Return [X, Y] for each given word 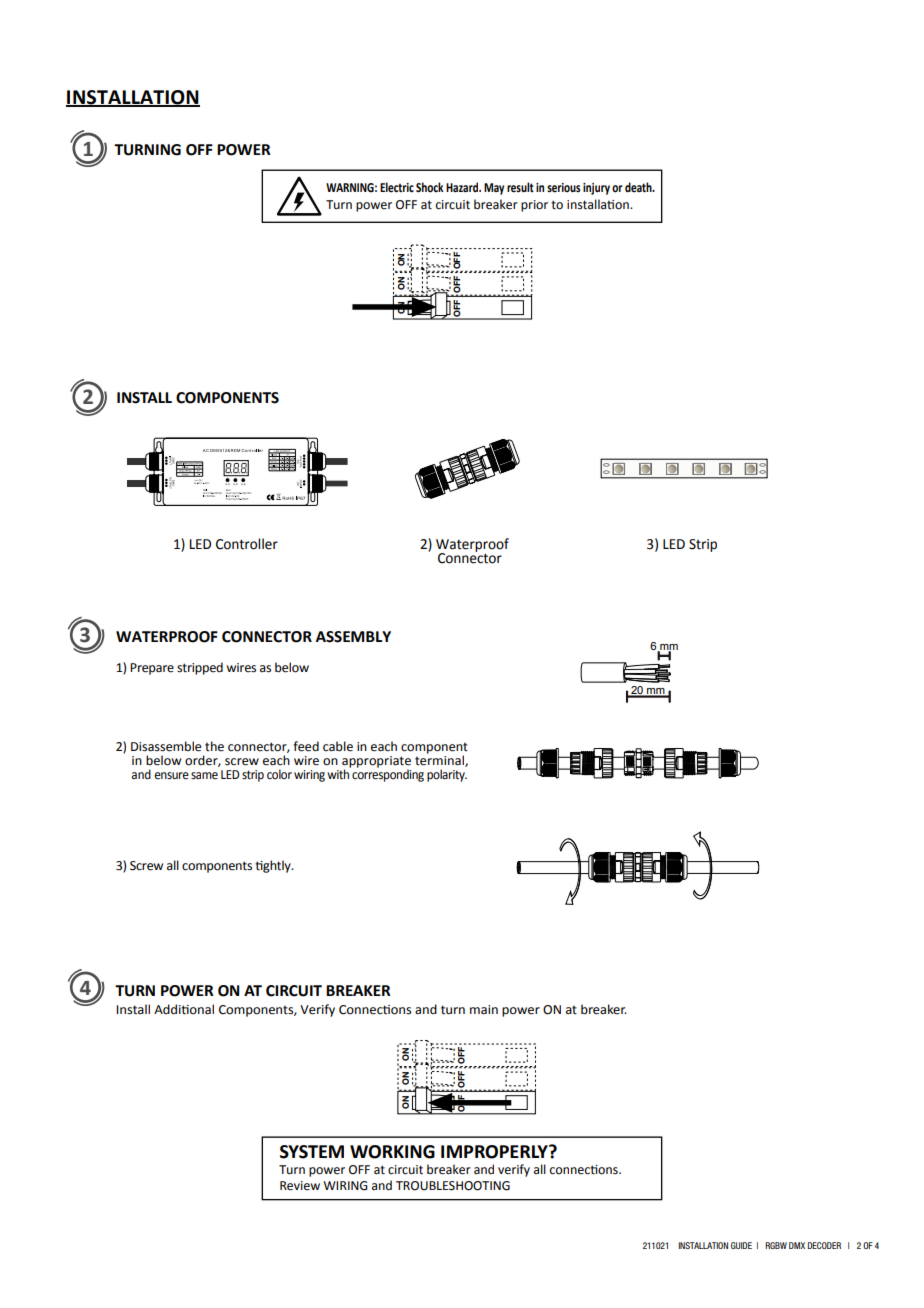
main [484, 1010]
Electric [397, 187]
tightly [274, 866]
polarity [447, 775]
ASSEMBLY [353, 637]
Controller [247, 544]
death [639, 187]
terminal [440, 760]
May [494, 189]
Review [300, 1186]
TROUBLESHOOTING [453, 1186]
